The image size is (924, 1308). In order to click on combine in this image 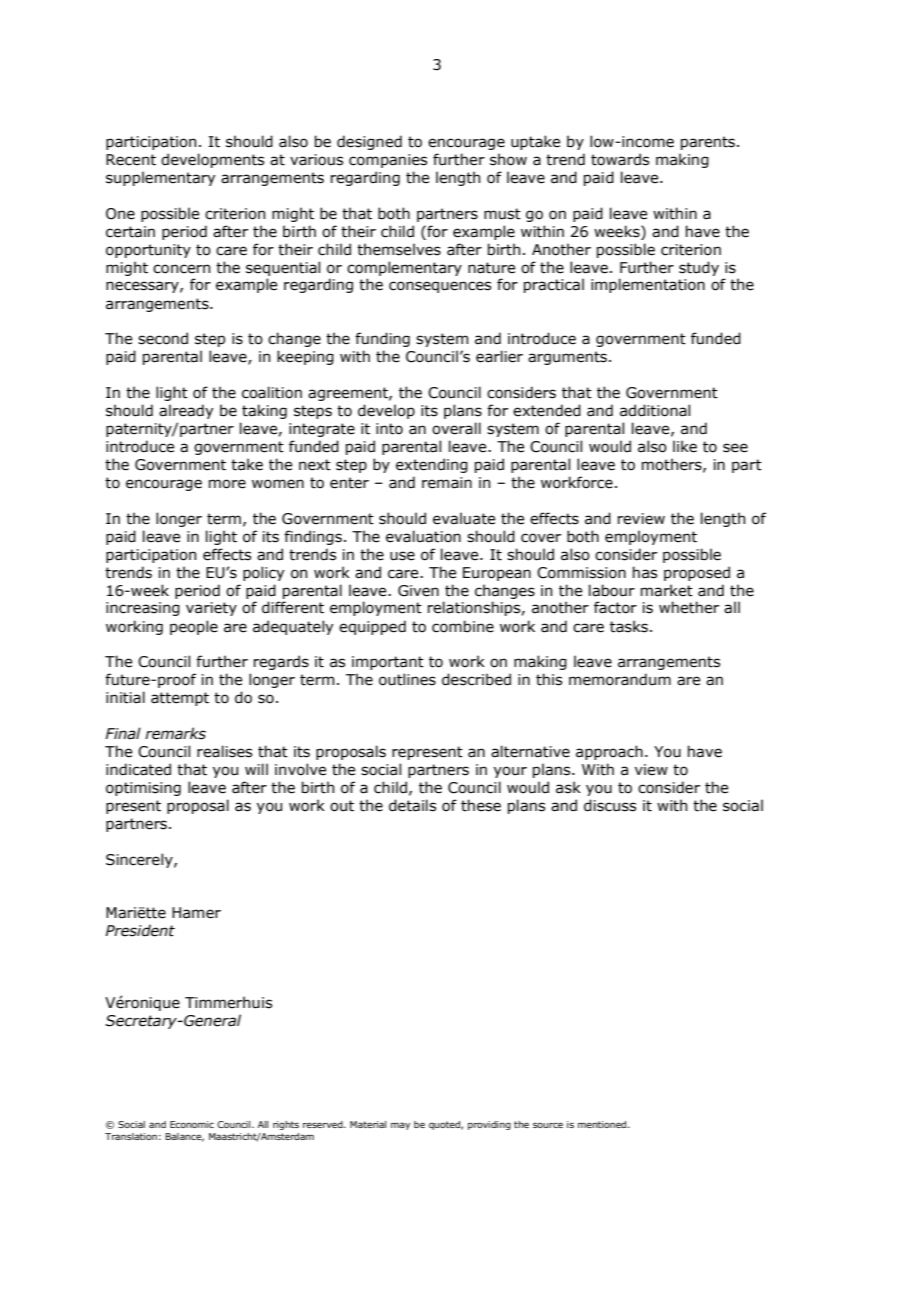, I will do `click(463, 626)`.
